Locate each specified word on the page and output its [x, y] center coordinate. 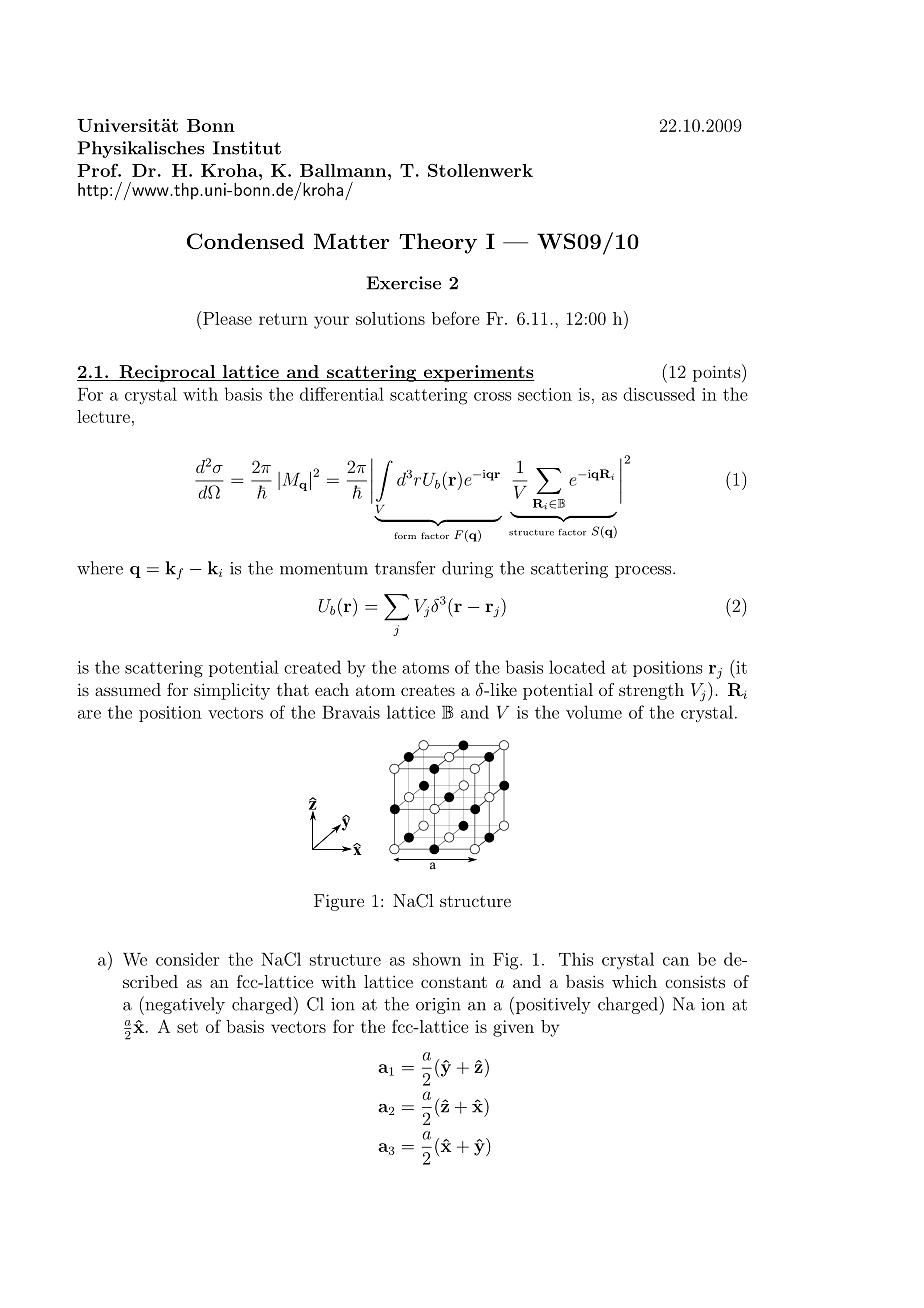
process [644, 572]
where [100, 568]
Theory [438, 243]
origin [438, 1006]
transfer [405, 568]
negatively [184, 1005]
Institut [247, 148]
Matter [351, 241]
